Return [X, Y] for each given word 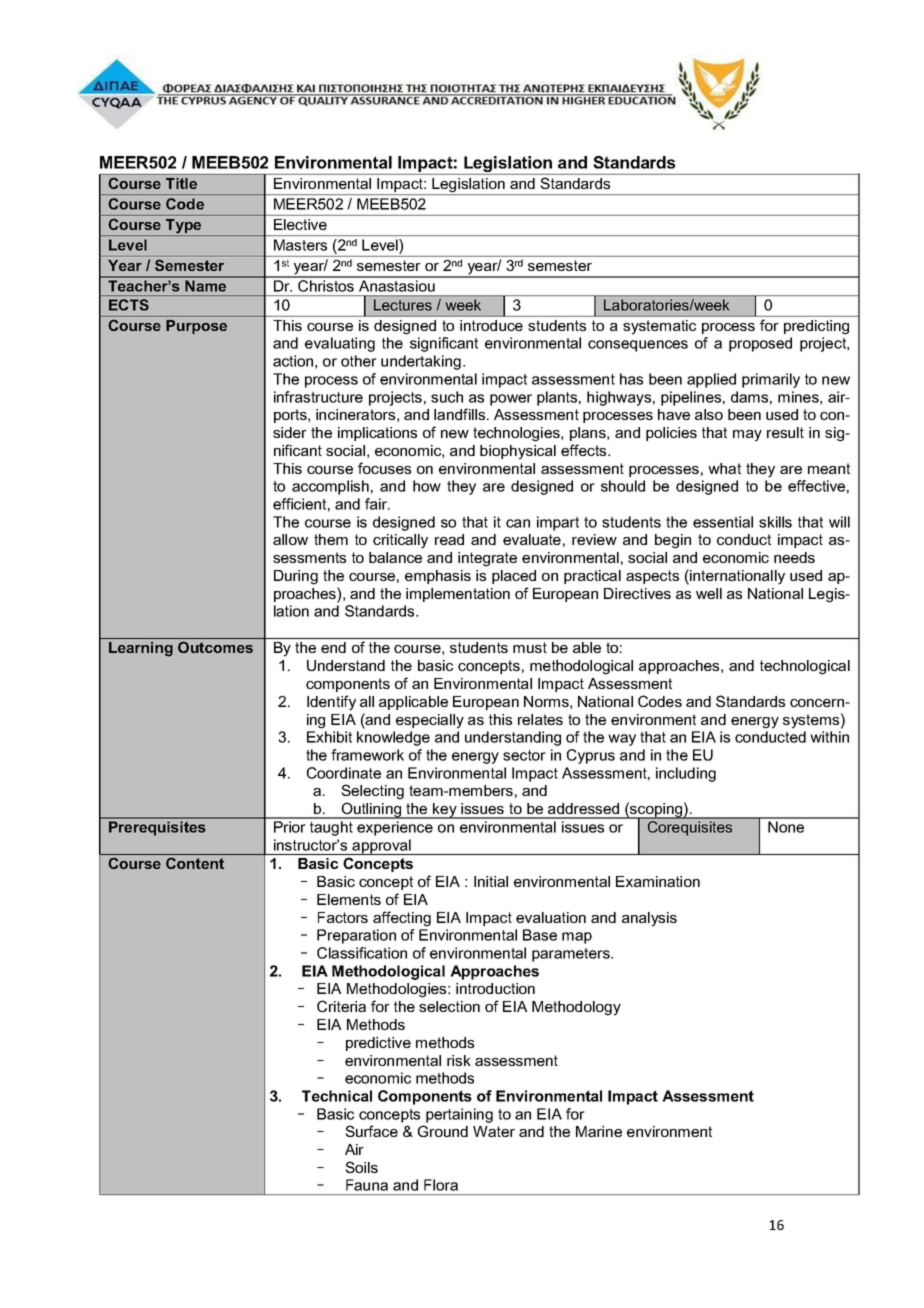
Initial [491, 881]
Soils [361, 1167]
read [449, 539]
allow [290, 539]
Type [184, 227]
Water [494, 1131]
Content [195, 863]
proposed [760, 344]
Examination [658, 881]
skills [775, 522]
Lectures [403, 305]
